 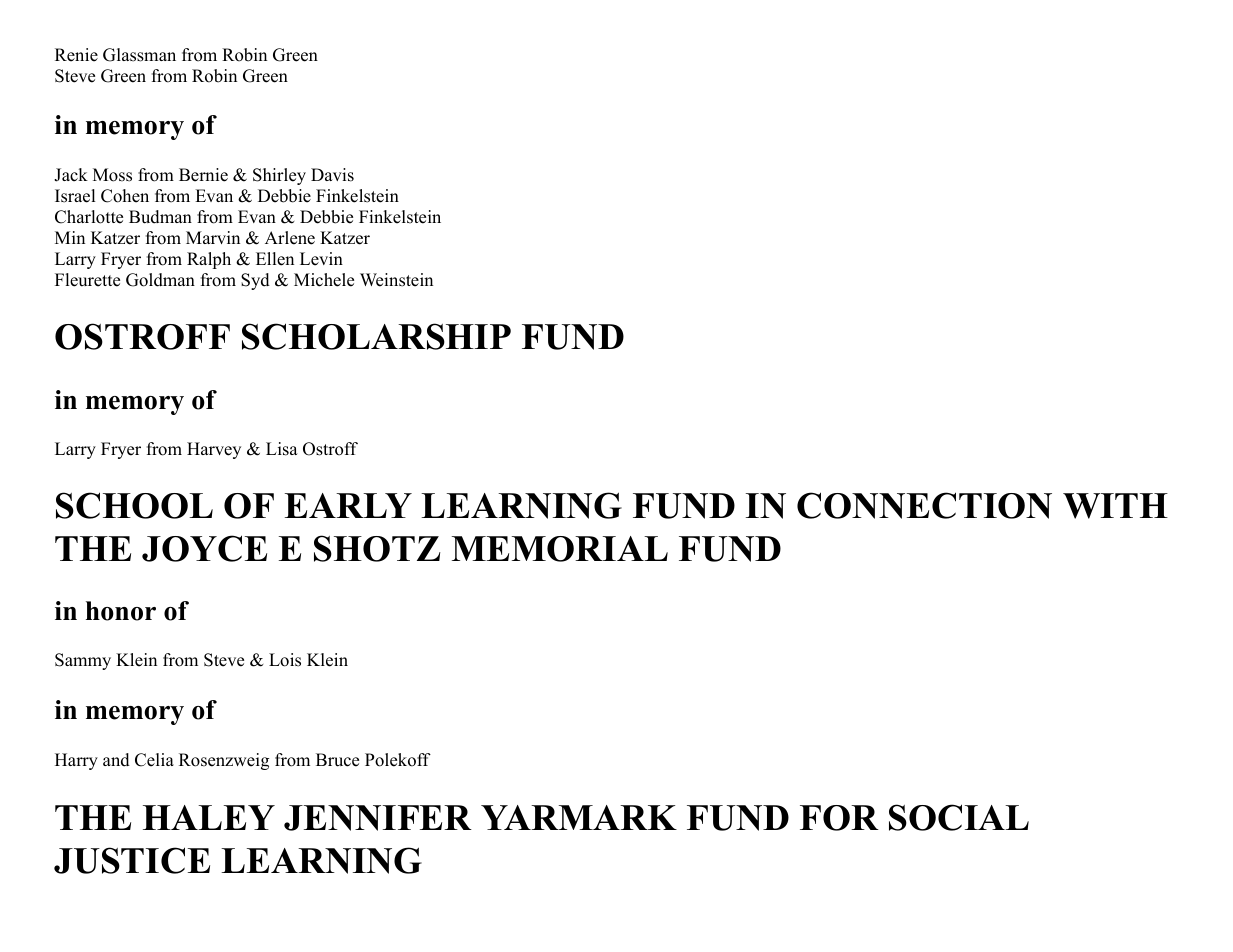 What do you see at coordinates (959, 817) in the image?
I see `SOCIAL` at bounding box center [959, 817].
